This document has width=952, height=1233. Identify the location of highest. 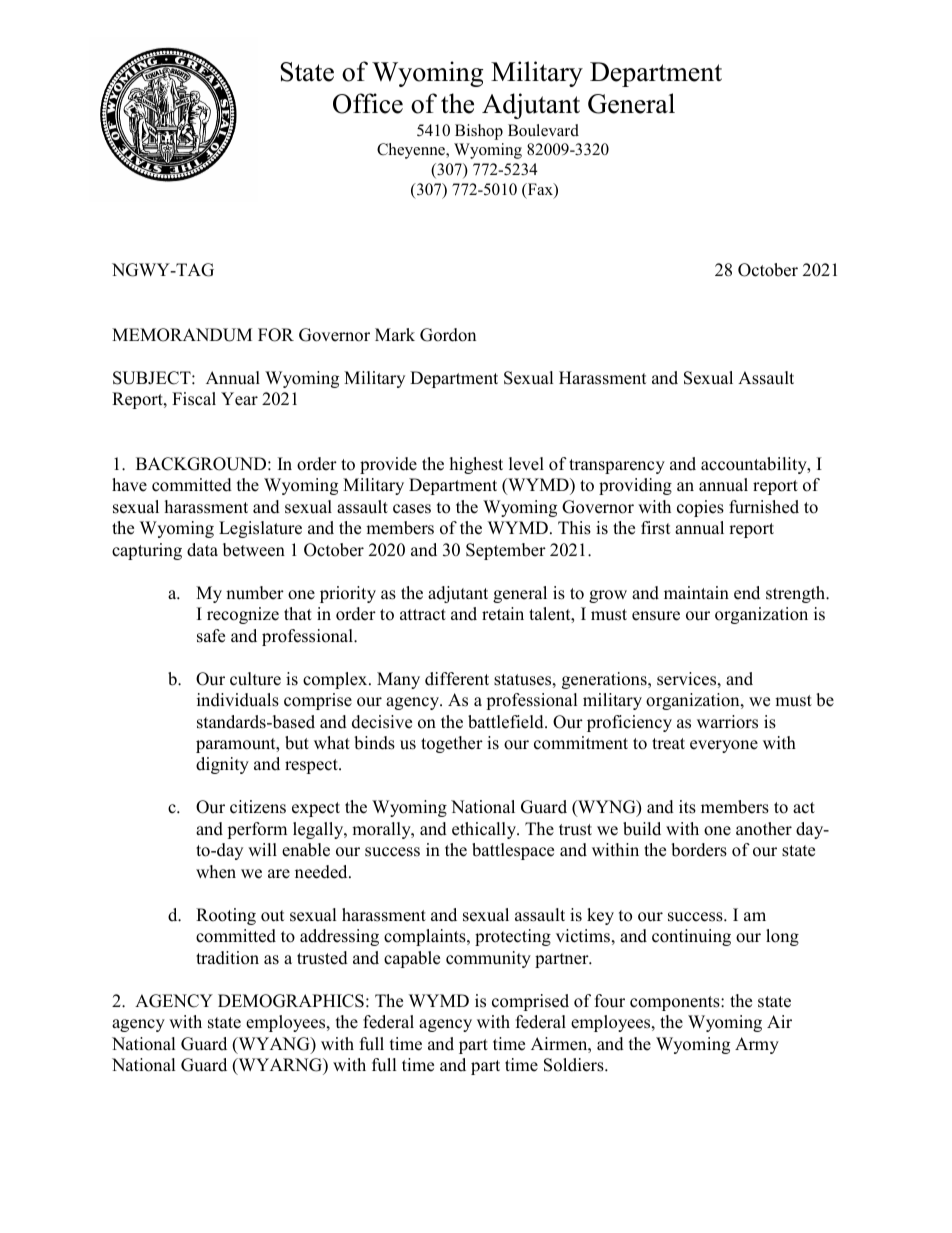
(476, 465).
